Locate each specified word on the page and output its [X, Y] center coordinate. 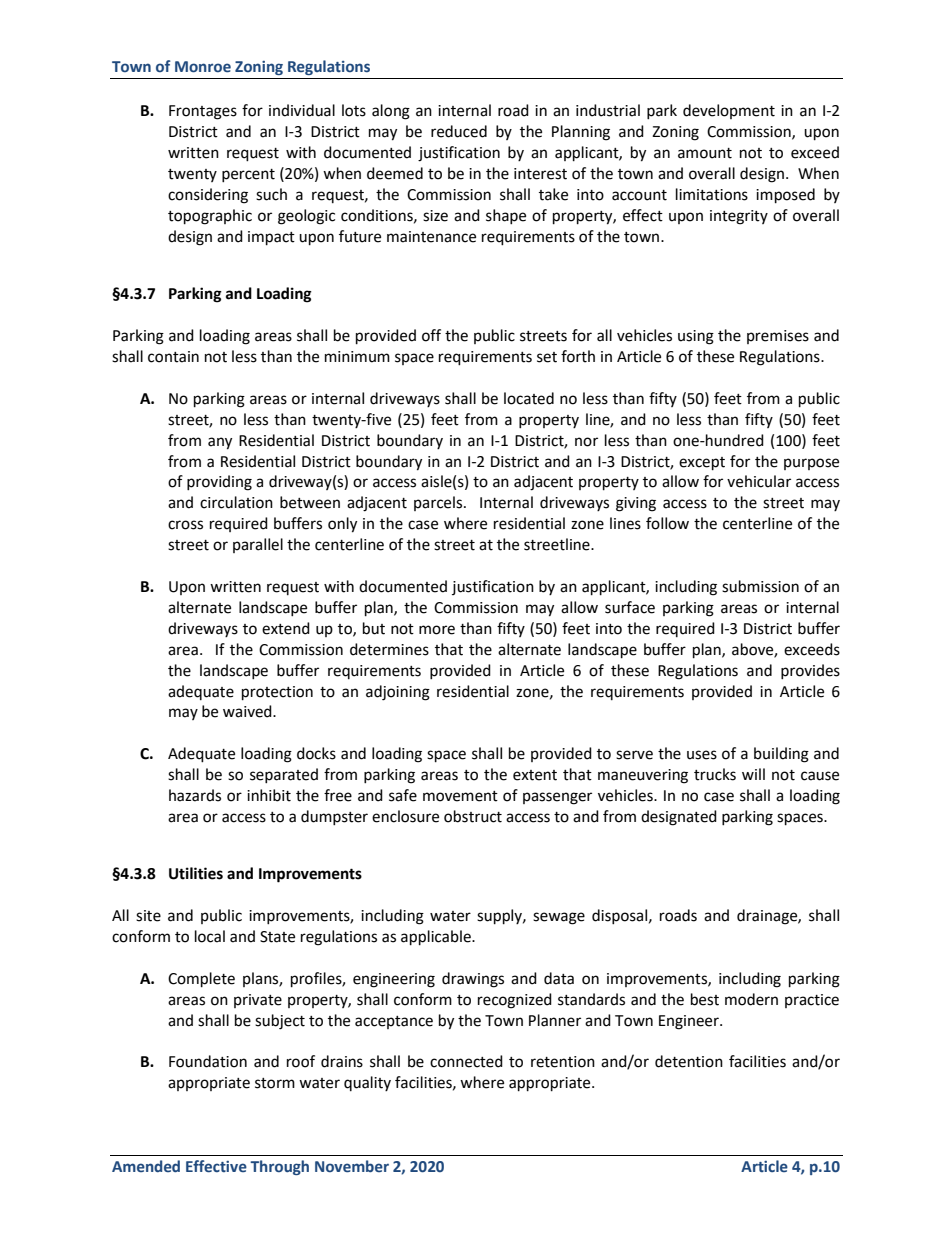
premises [778, 337]
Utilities [196, 873]
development [729, 111]
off [431, 335]
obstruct [473, 816]
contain [173, 357]
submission [760, 586]
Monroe [203, 67]
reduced [459, 131]
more [437, 630]
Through [279, 1167]
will [753, 774]
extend [286, 628]
